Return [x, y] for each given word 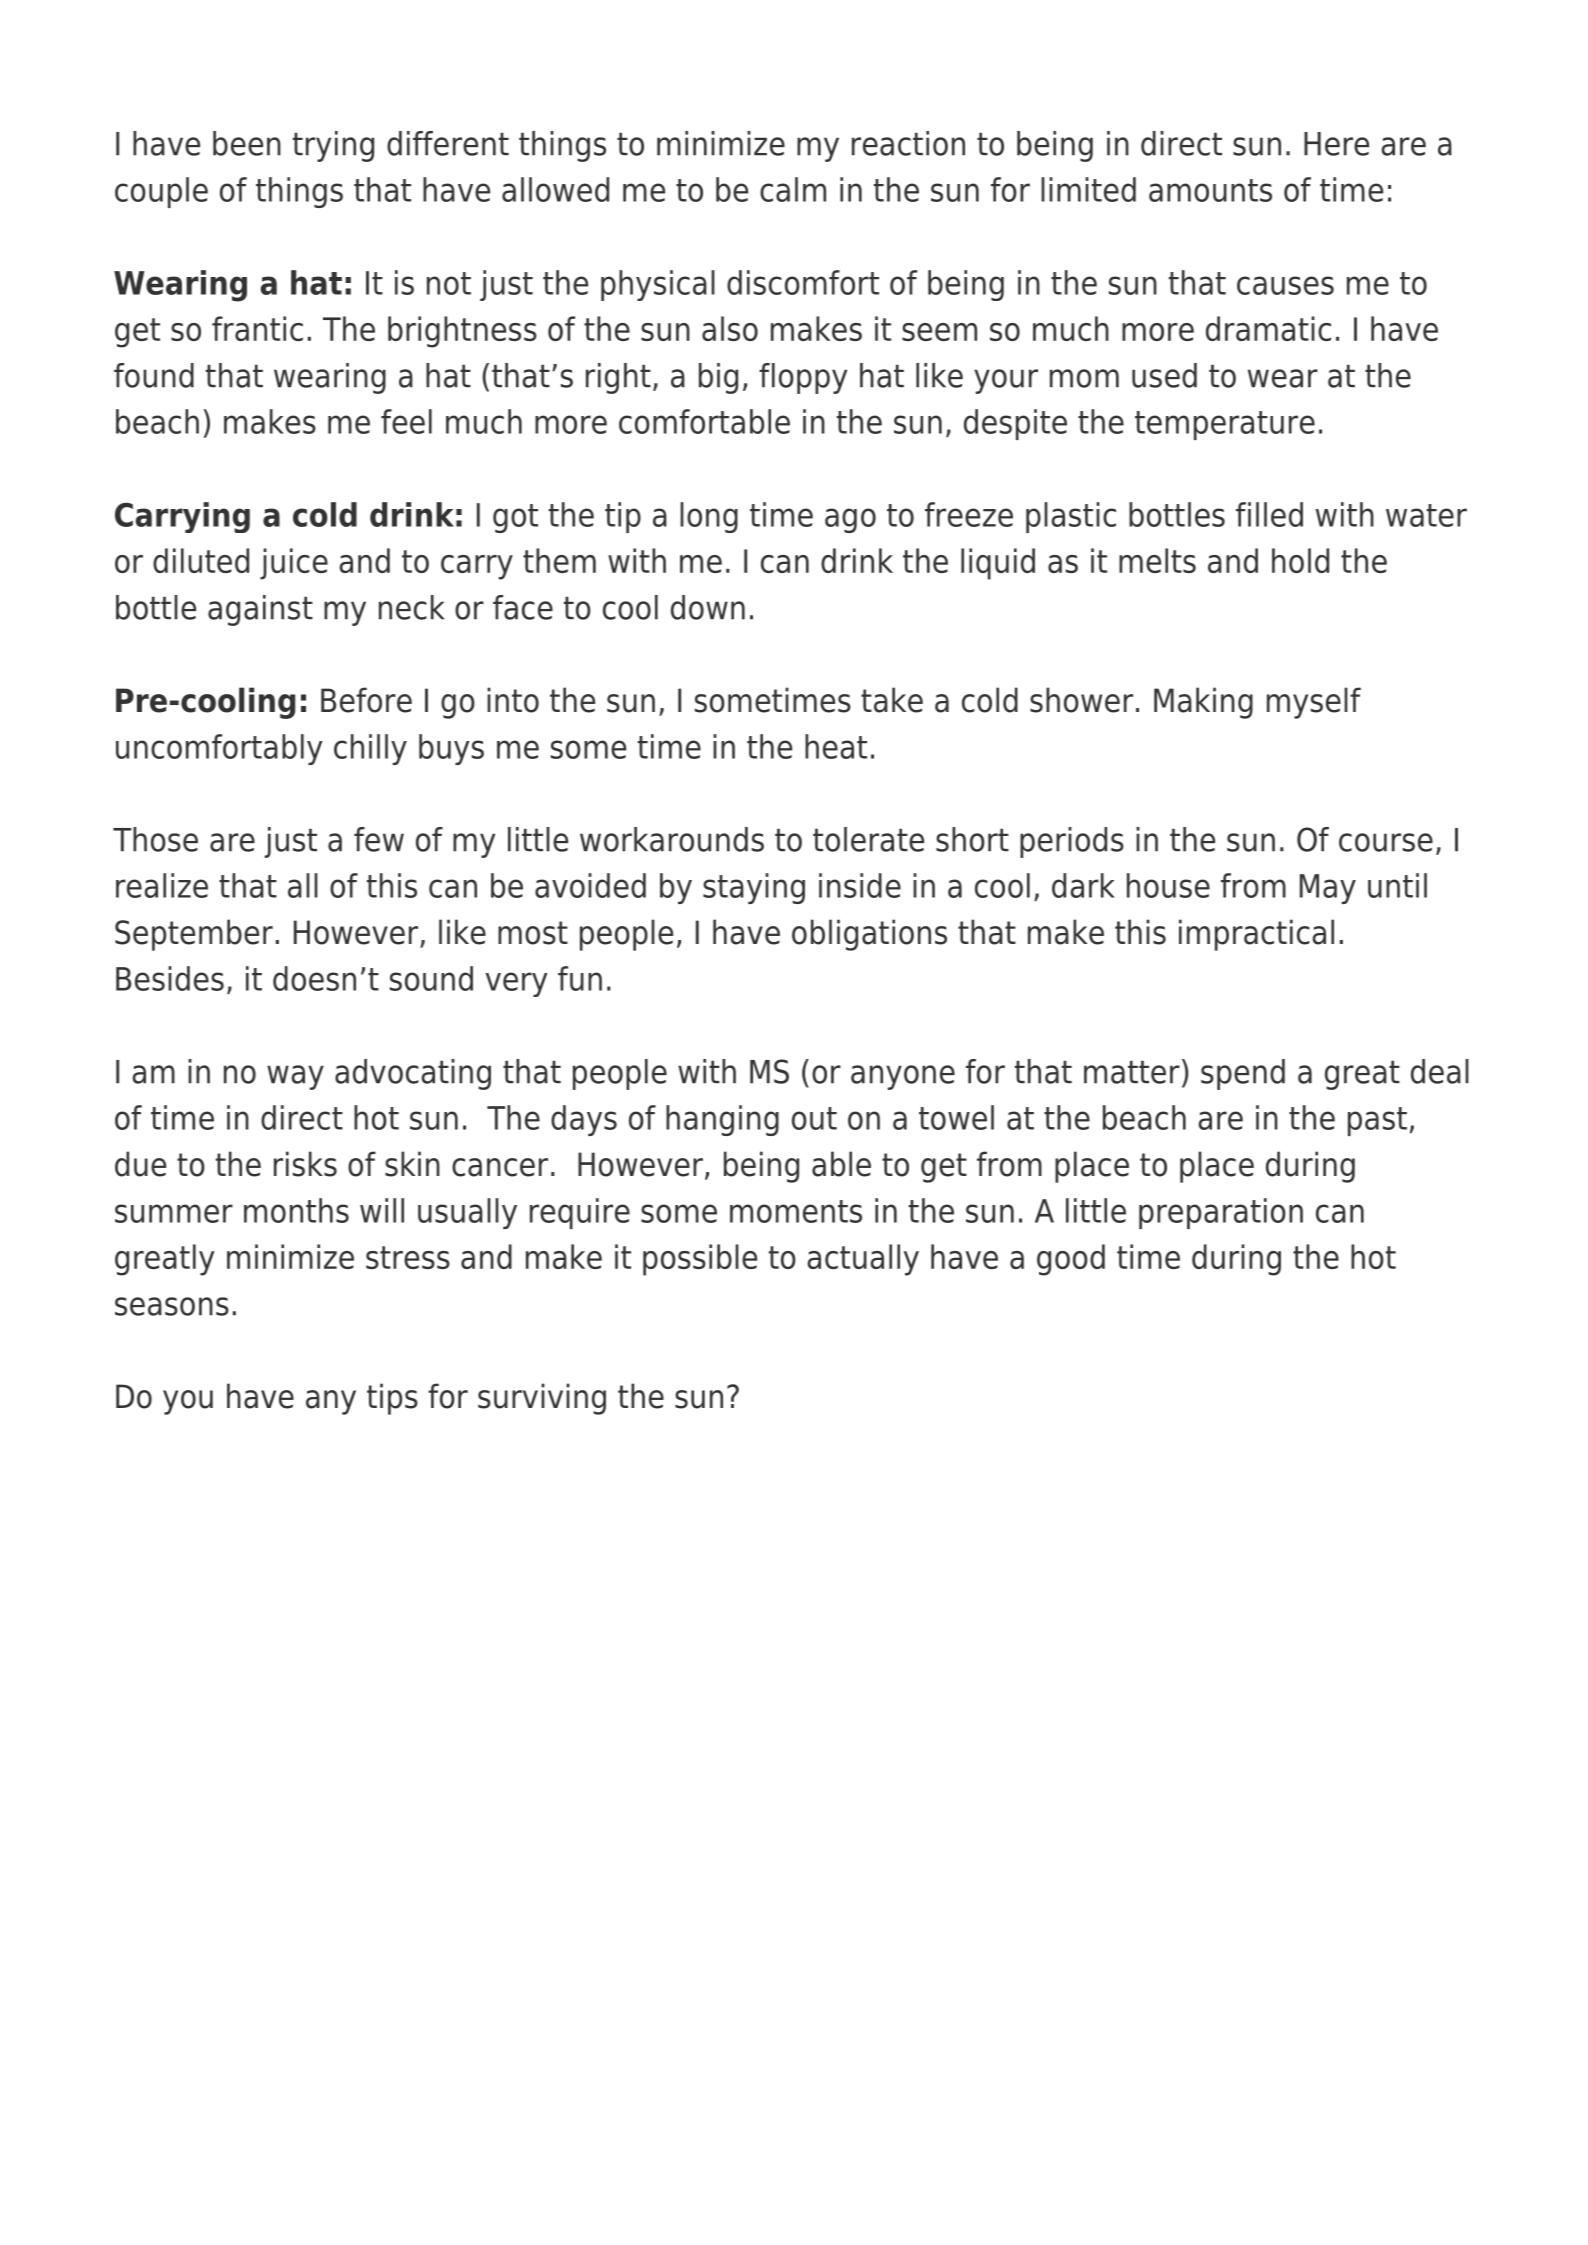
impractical [1256, 935]
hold [1300, 560]
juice [294, 564]
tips [392, 1399]
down [708, 607]
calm [793, 189]
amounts [1210, 190]
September [194, 935]
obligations [869, 935]
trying [333, 146]
